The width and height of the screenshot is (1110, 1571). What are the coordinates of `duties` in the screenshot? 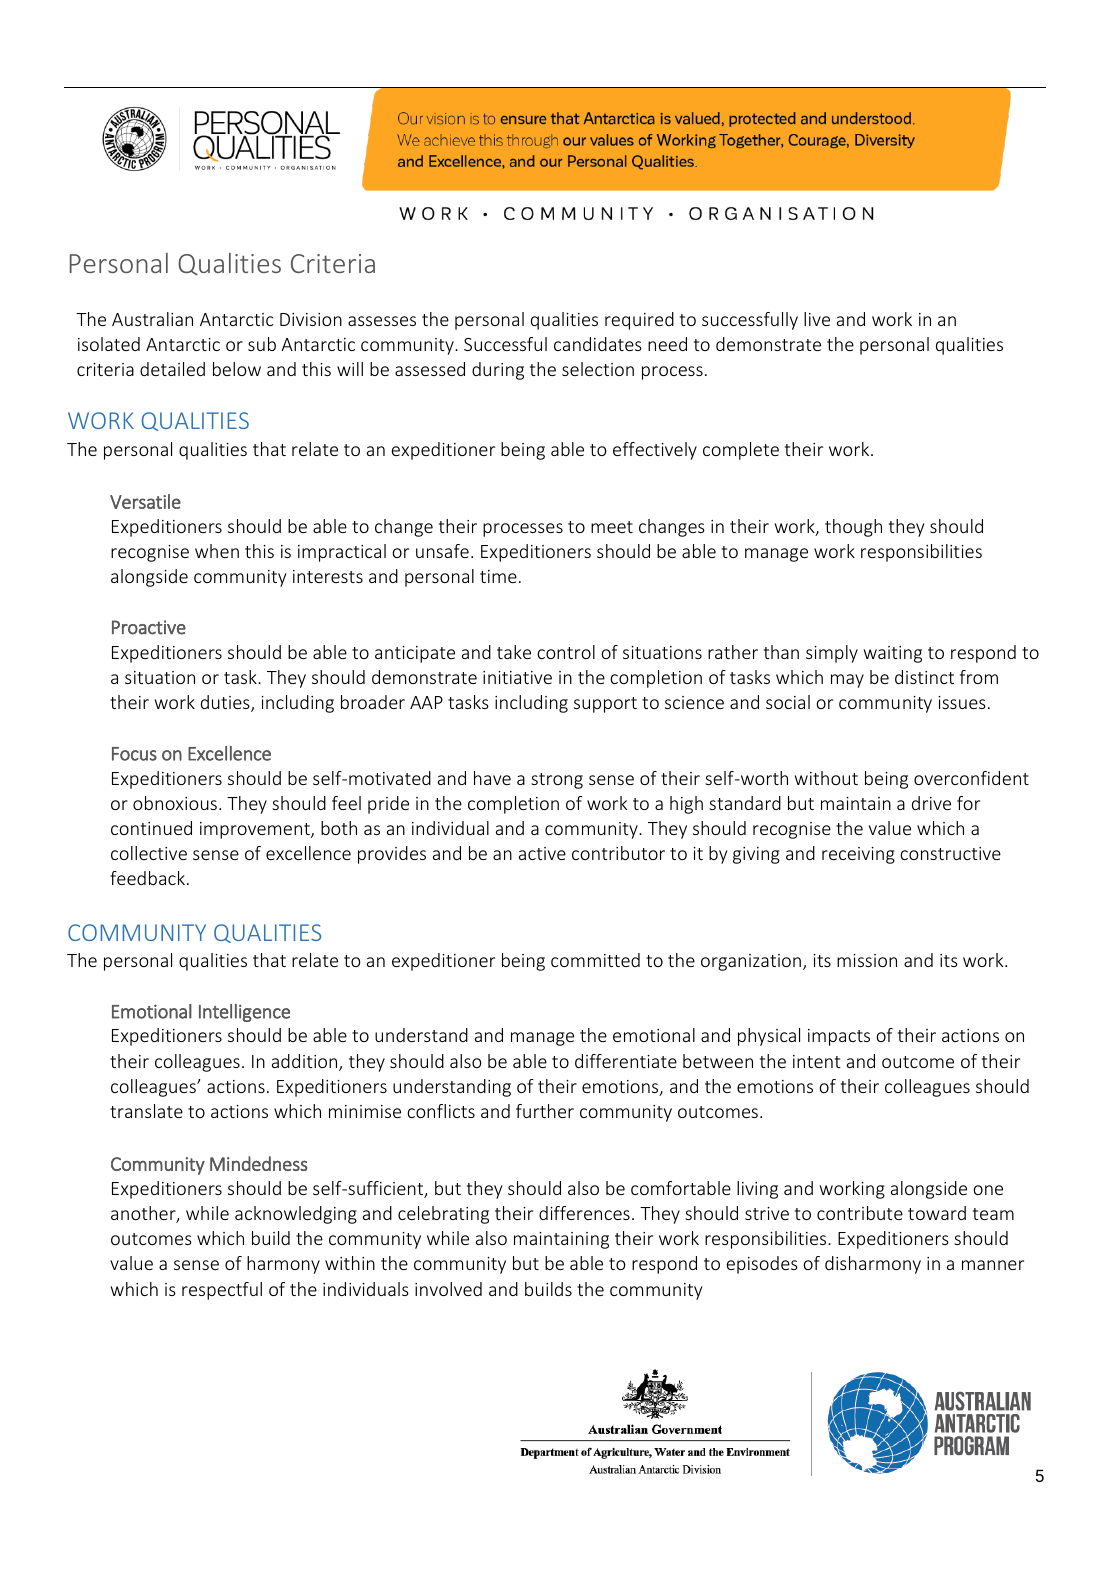 It's located at (226, 703).
